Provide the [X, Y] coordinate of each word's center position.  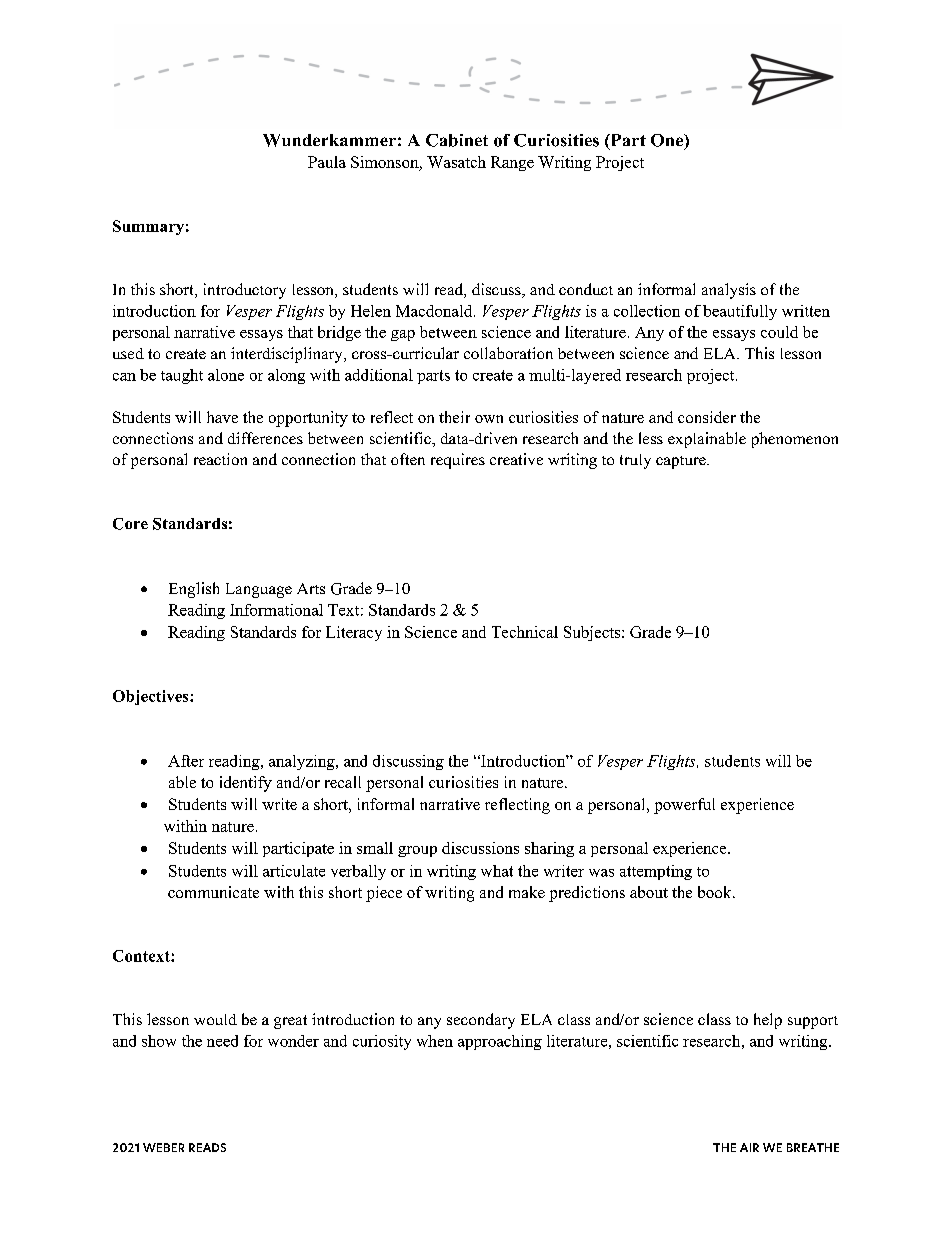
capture [682, 462]
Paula [327, 162]
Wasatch [456, 162]
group [417, 851]
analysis [729, 291]
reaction [220, 459]
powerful [684, 806]
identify [246, 784]
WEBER [163, 1147]
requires [458, 461]
